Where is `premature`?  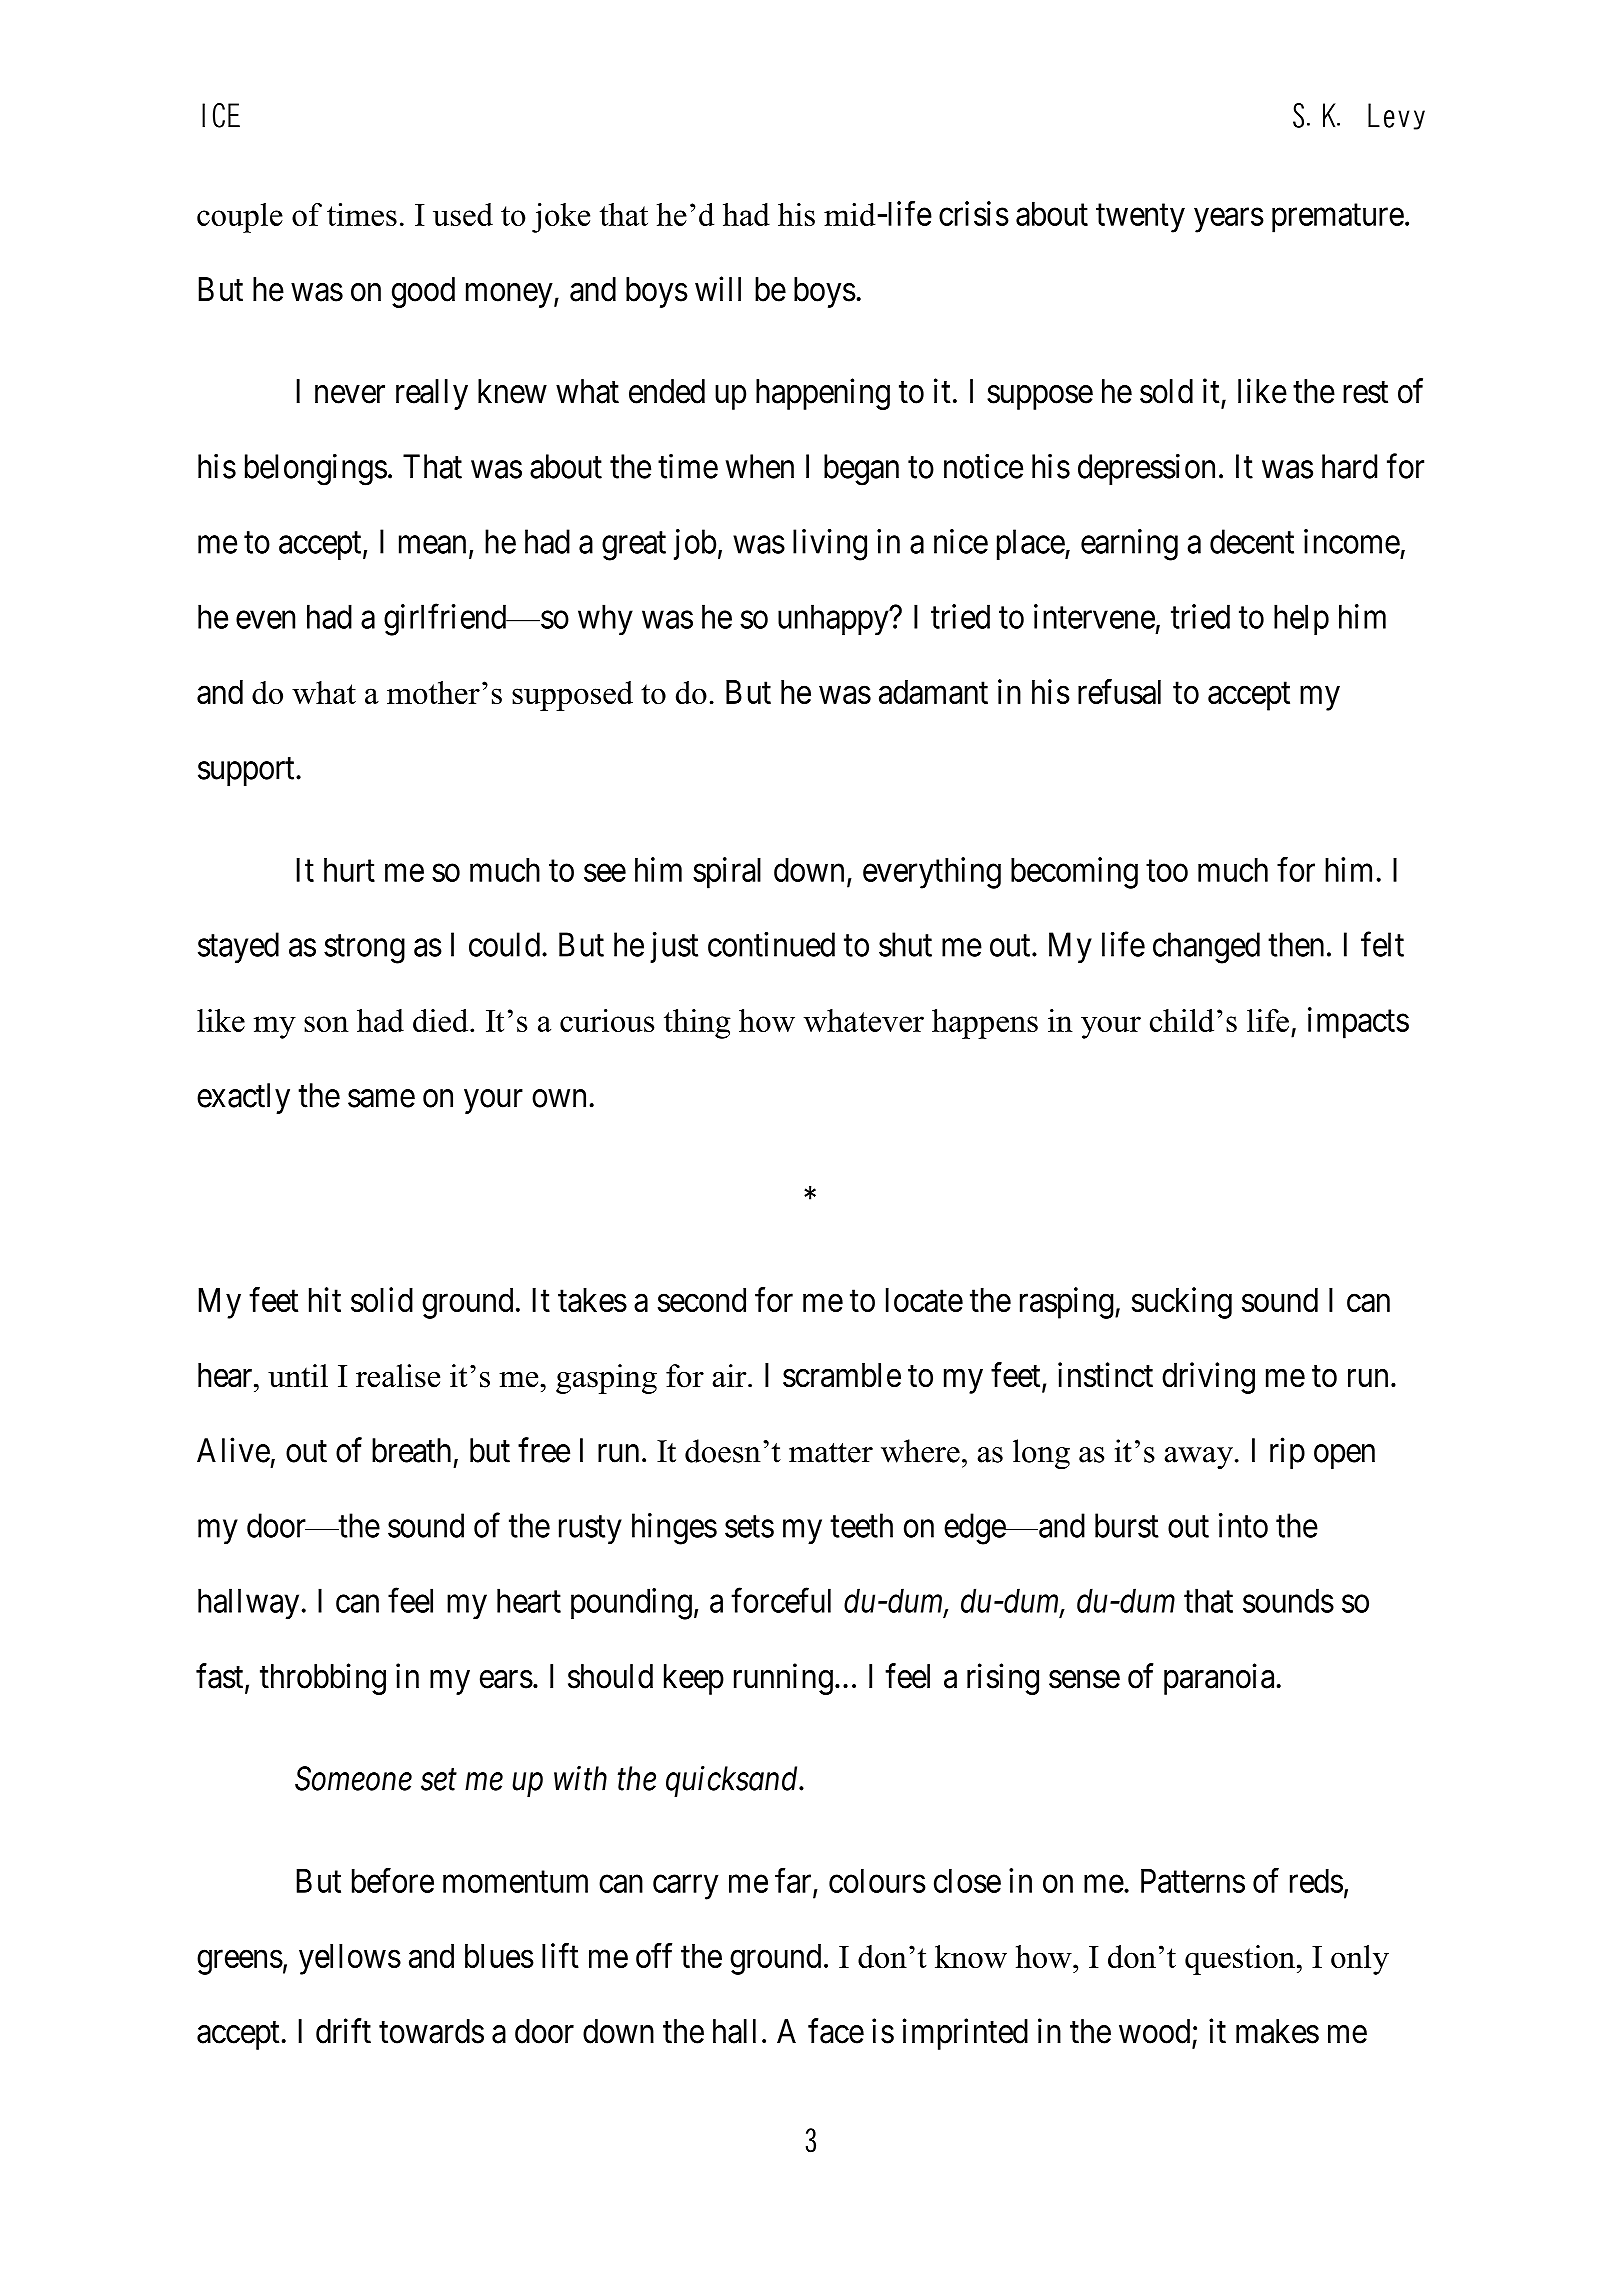
premature is located at coordinates (1338, 218).
